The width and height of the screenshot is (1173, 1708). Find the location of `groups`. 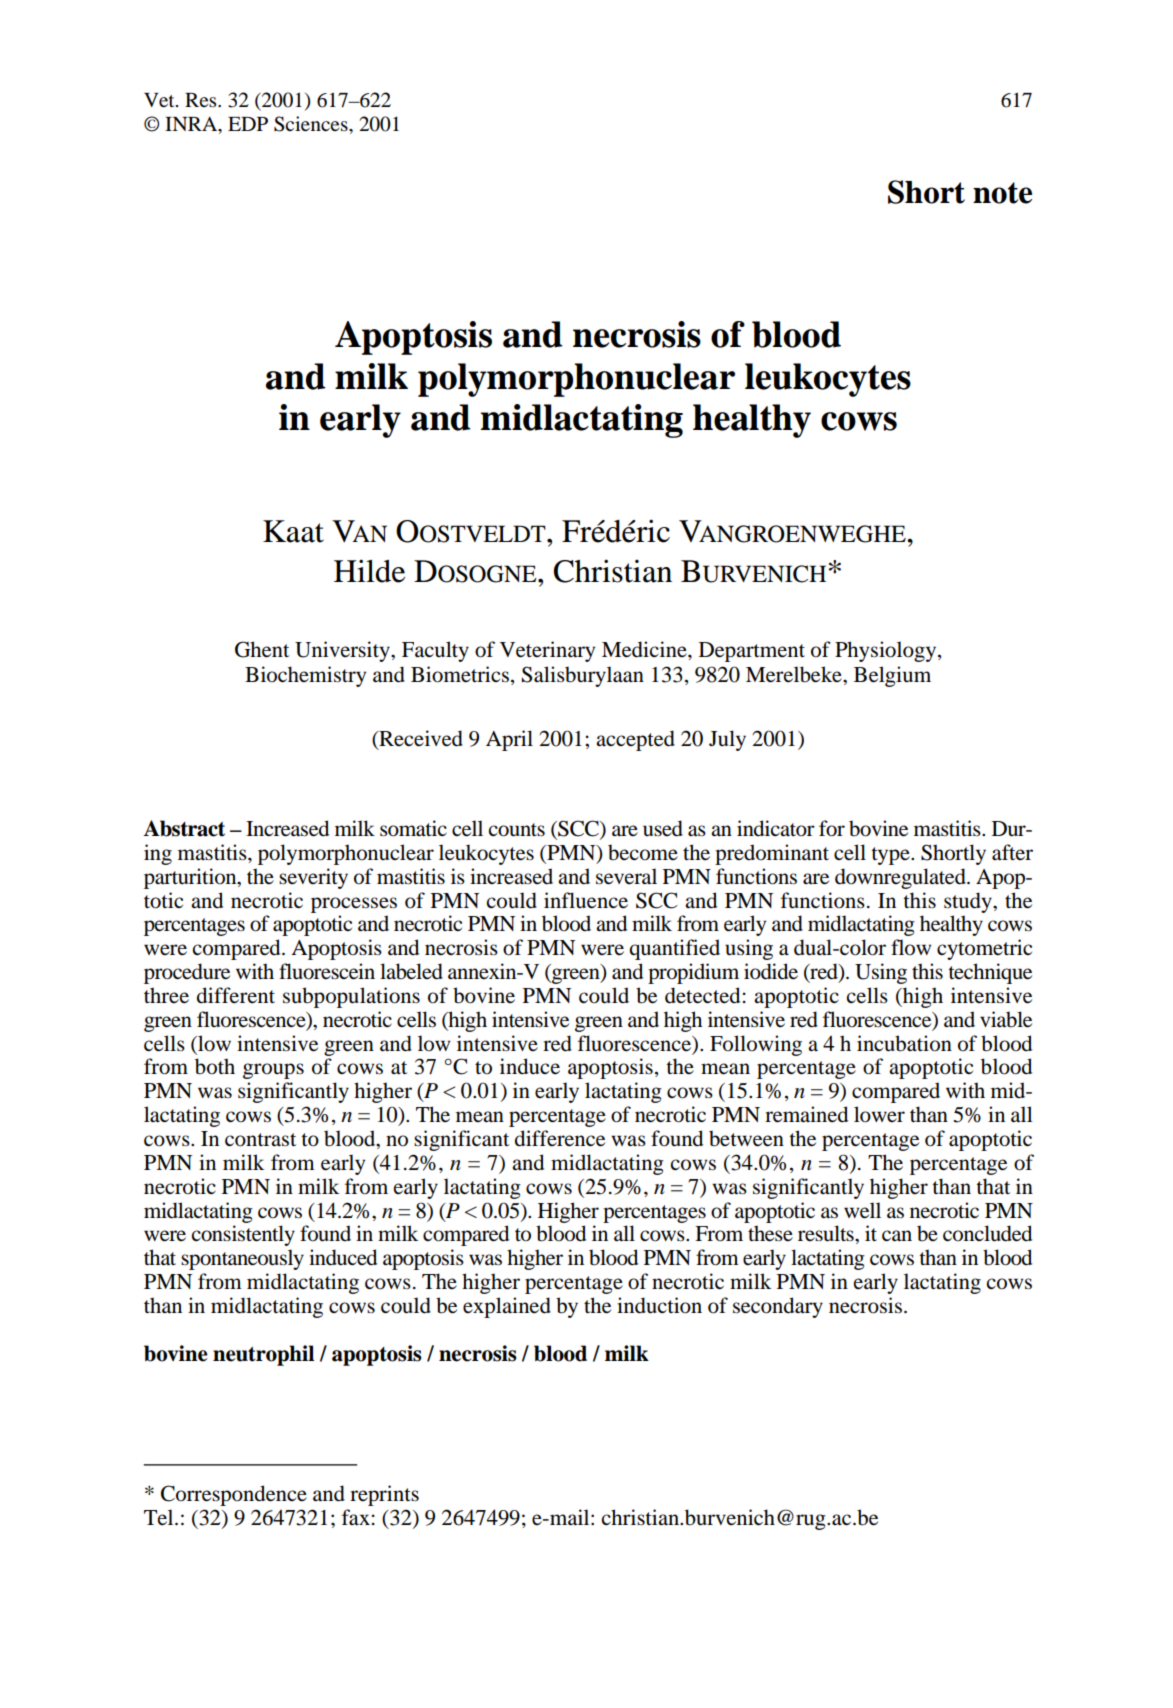

groups is located at coordinates (273, 1071).
